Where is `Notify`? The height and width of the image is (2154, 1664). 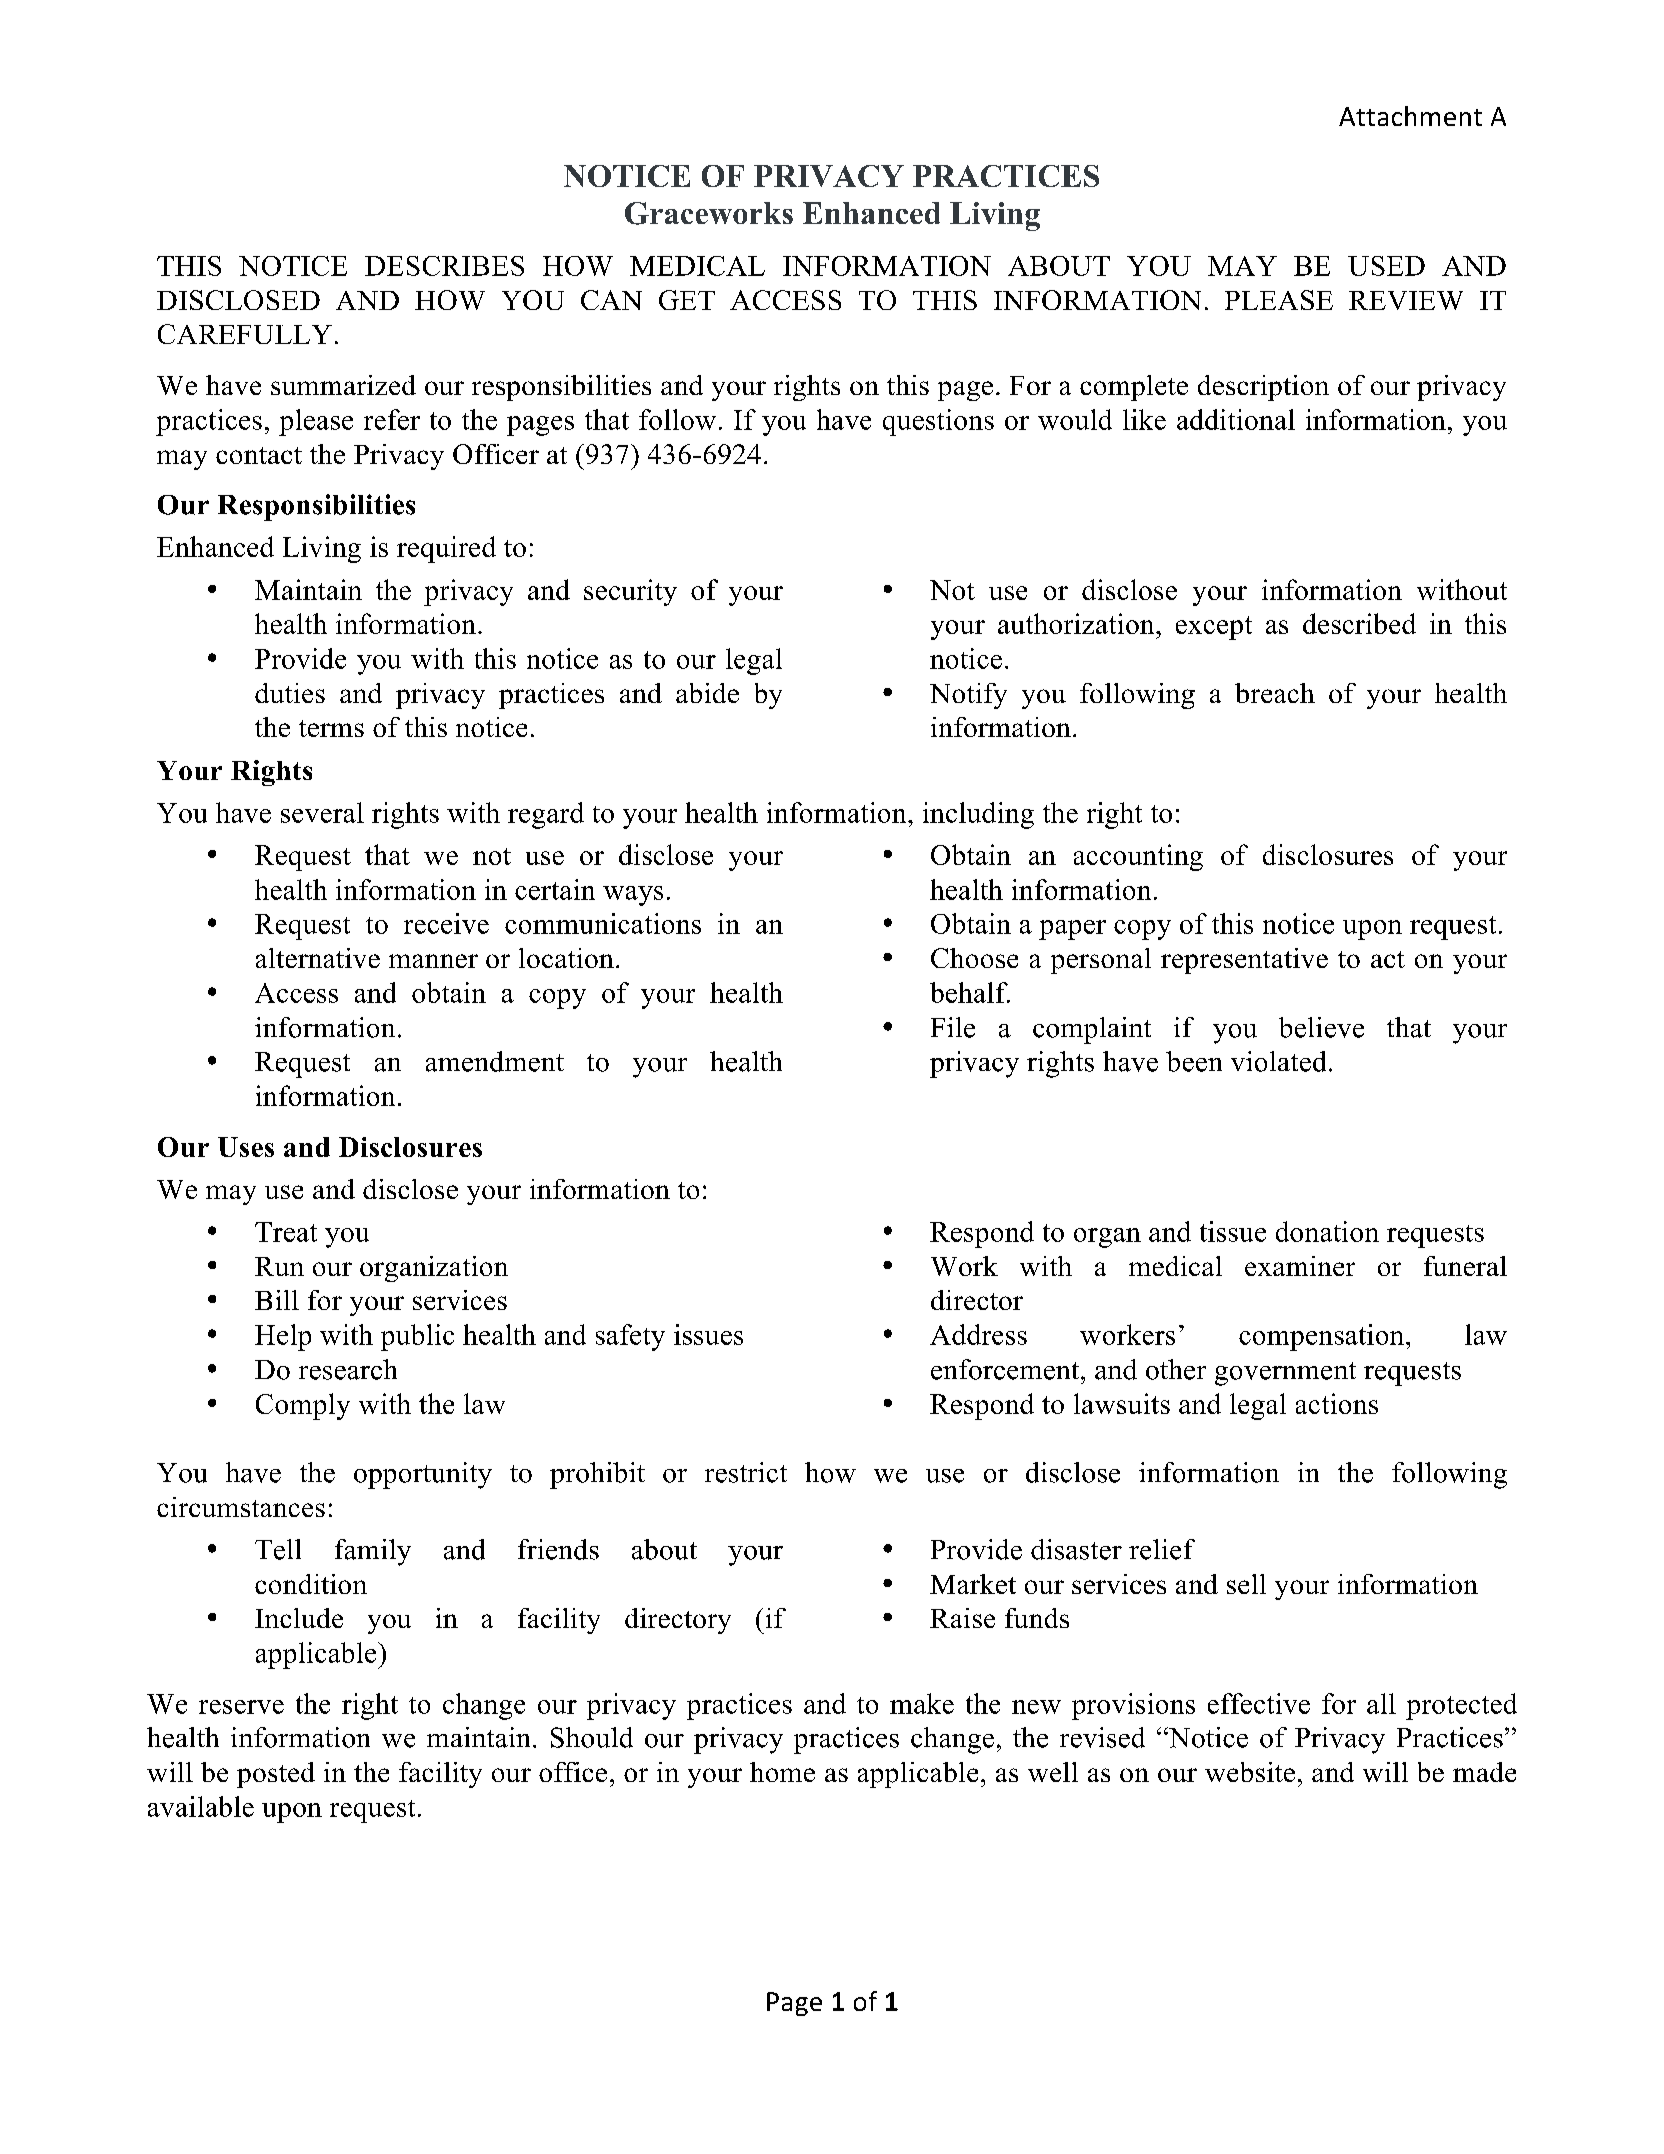 Notify is located at coordinates (968, 696).
